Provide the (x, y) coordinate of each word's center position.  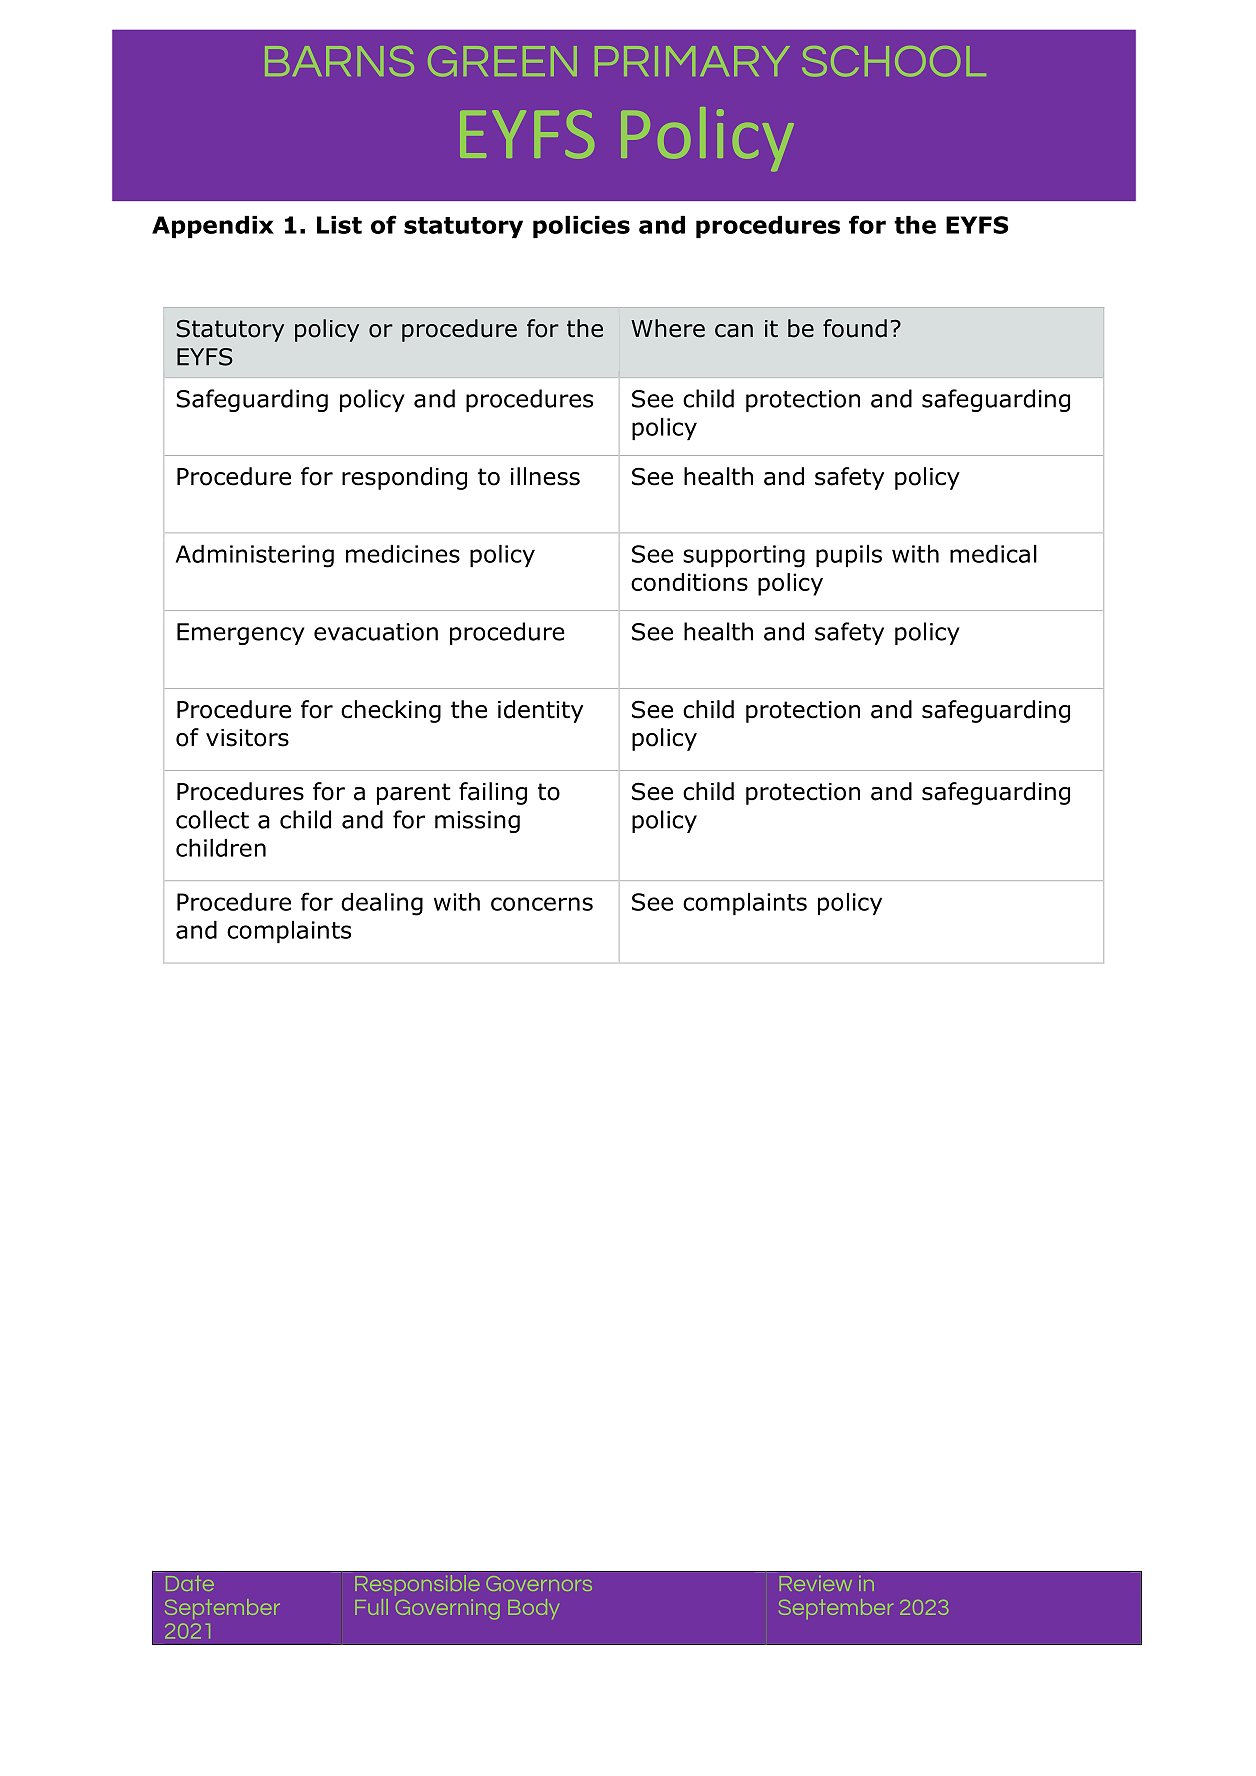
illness (545, 476)
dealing (382, 904)
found (855, 328)
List (339, 225)
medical (993, 554)
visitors (247, 738)
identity (540, 711)
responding (404, 478)
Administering (255, 556)
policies (581, 227)
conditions (689, 582)
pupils (849, 556)
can (734, 331)
